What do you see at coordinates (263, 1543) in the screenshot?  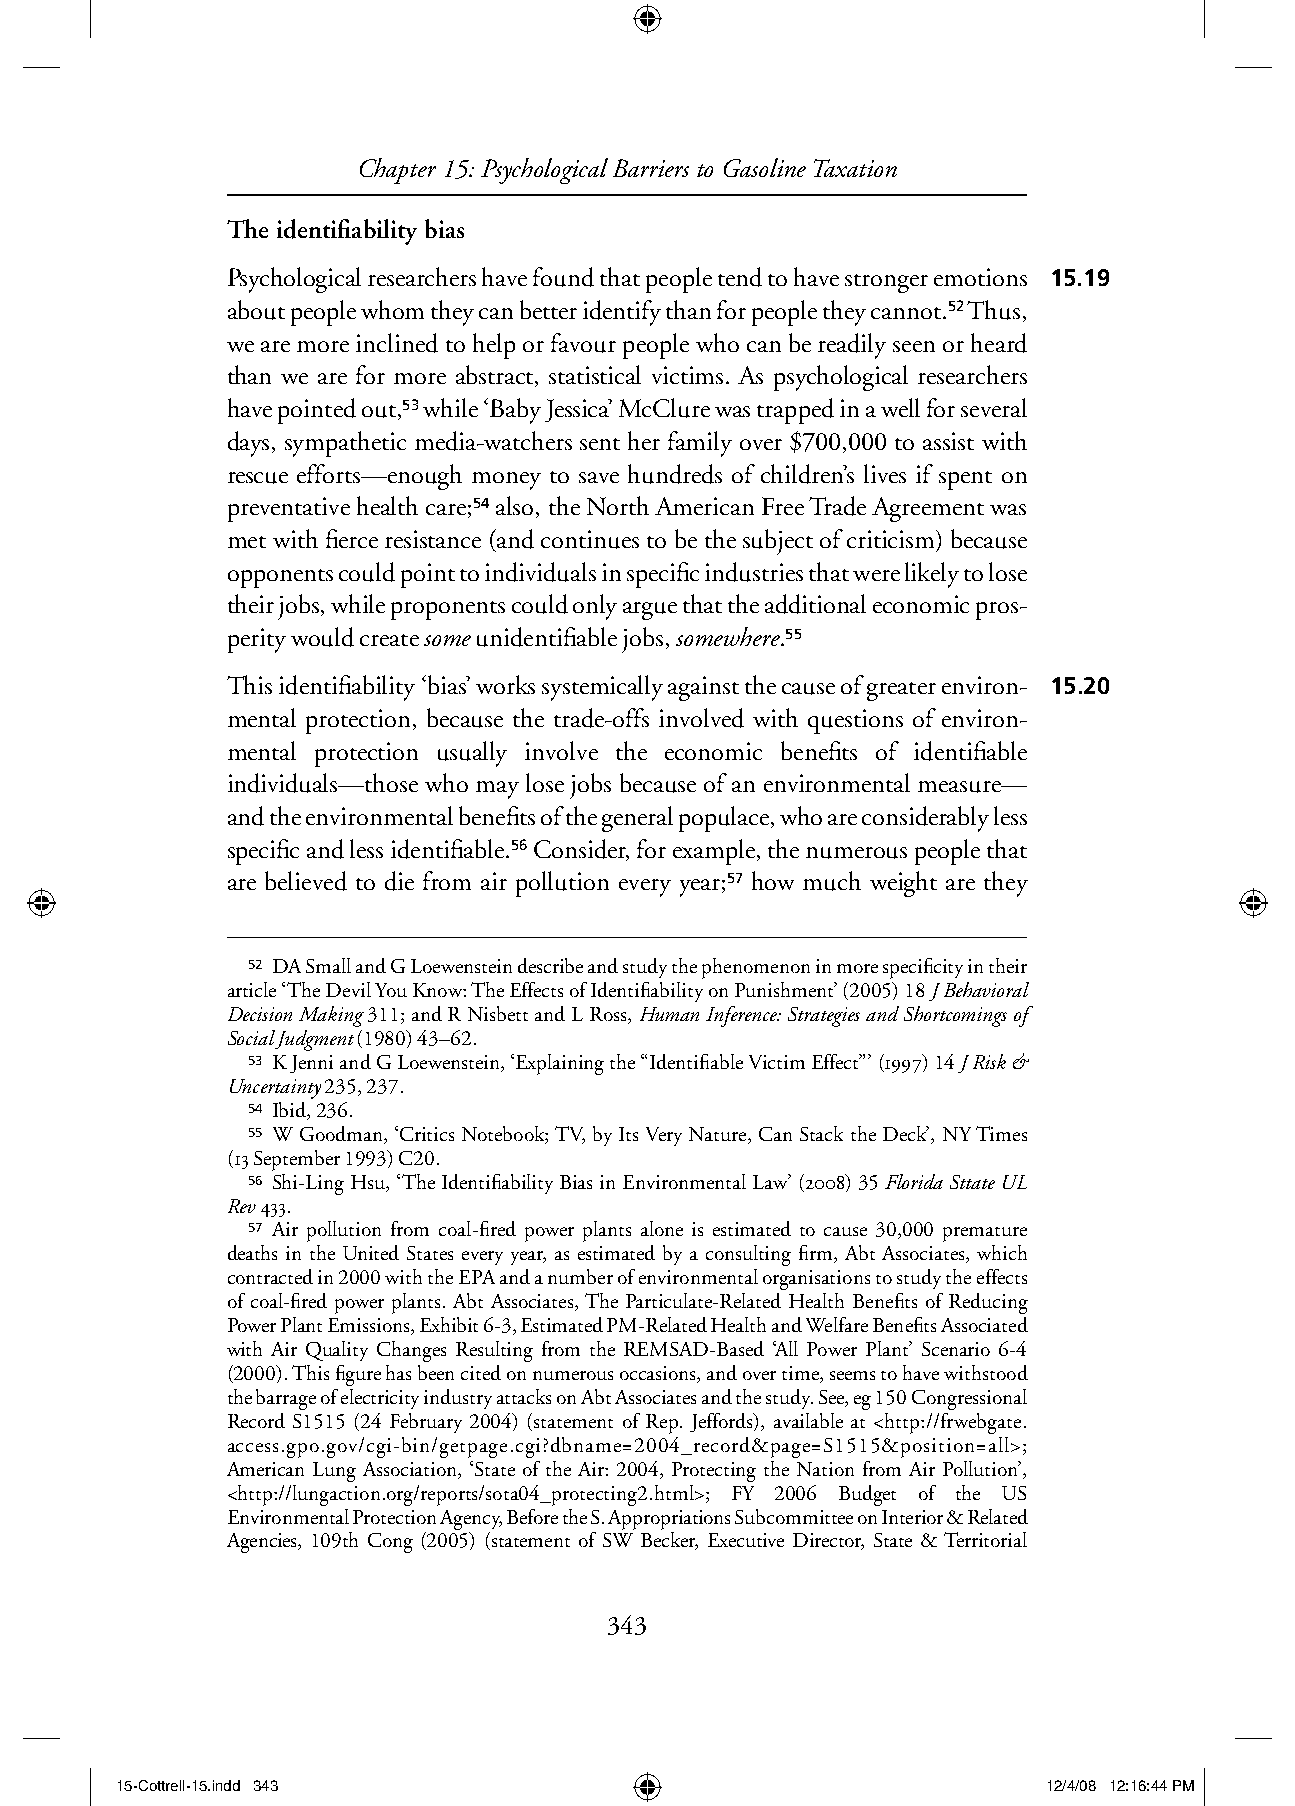 I see `Agencies` at bounding box center [263, 1543].
